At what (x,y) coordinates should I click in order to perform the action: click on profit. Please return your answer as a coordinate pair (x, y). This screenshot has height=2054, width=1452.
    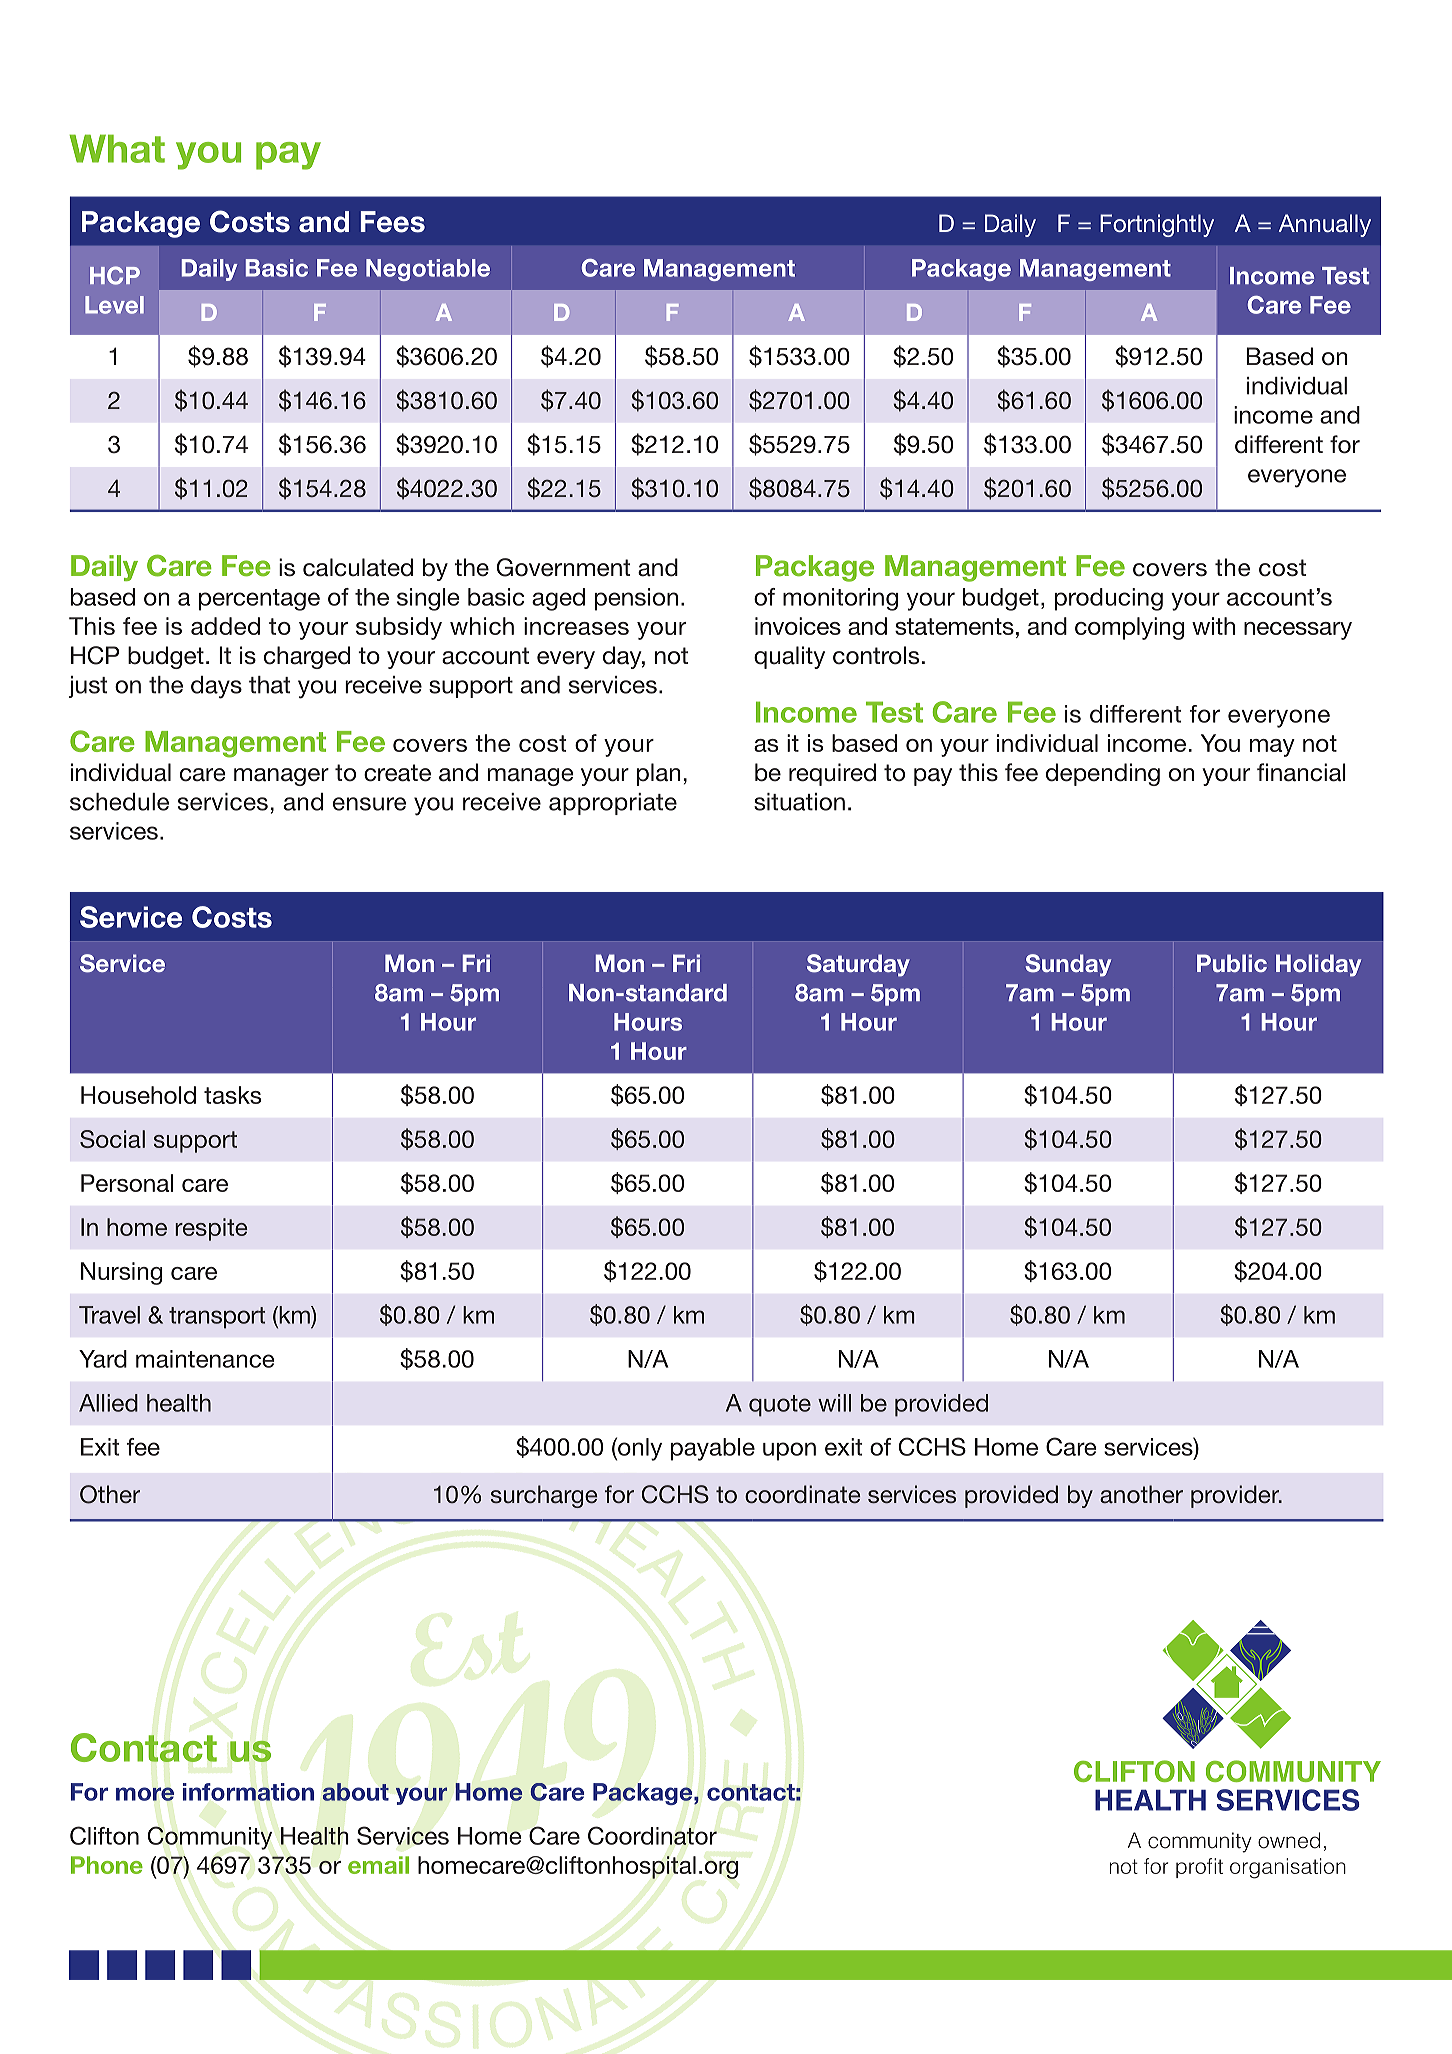
    Looking at the image, I should click on (1199, 1868).
